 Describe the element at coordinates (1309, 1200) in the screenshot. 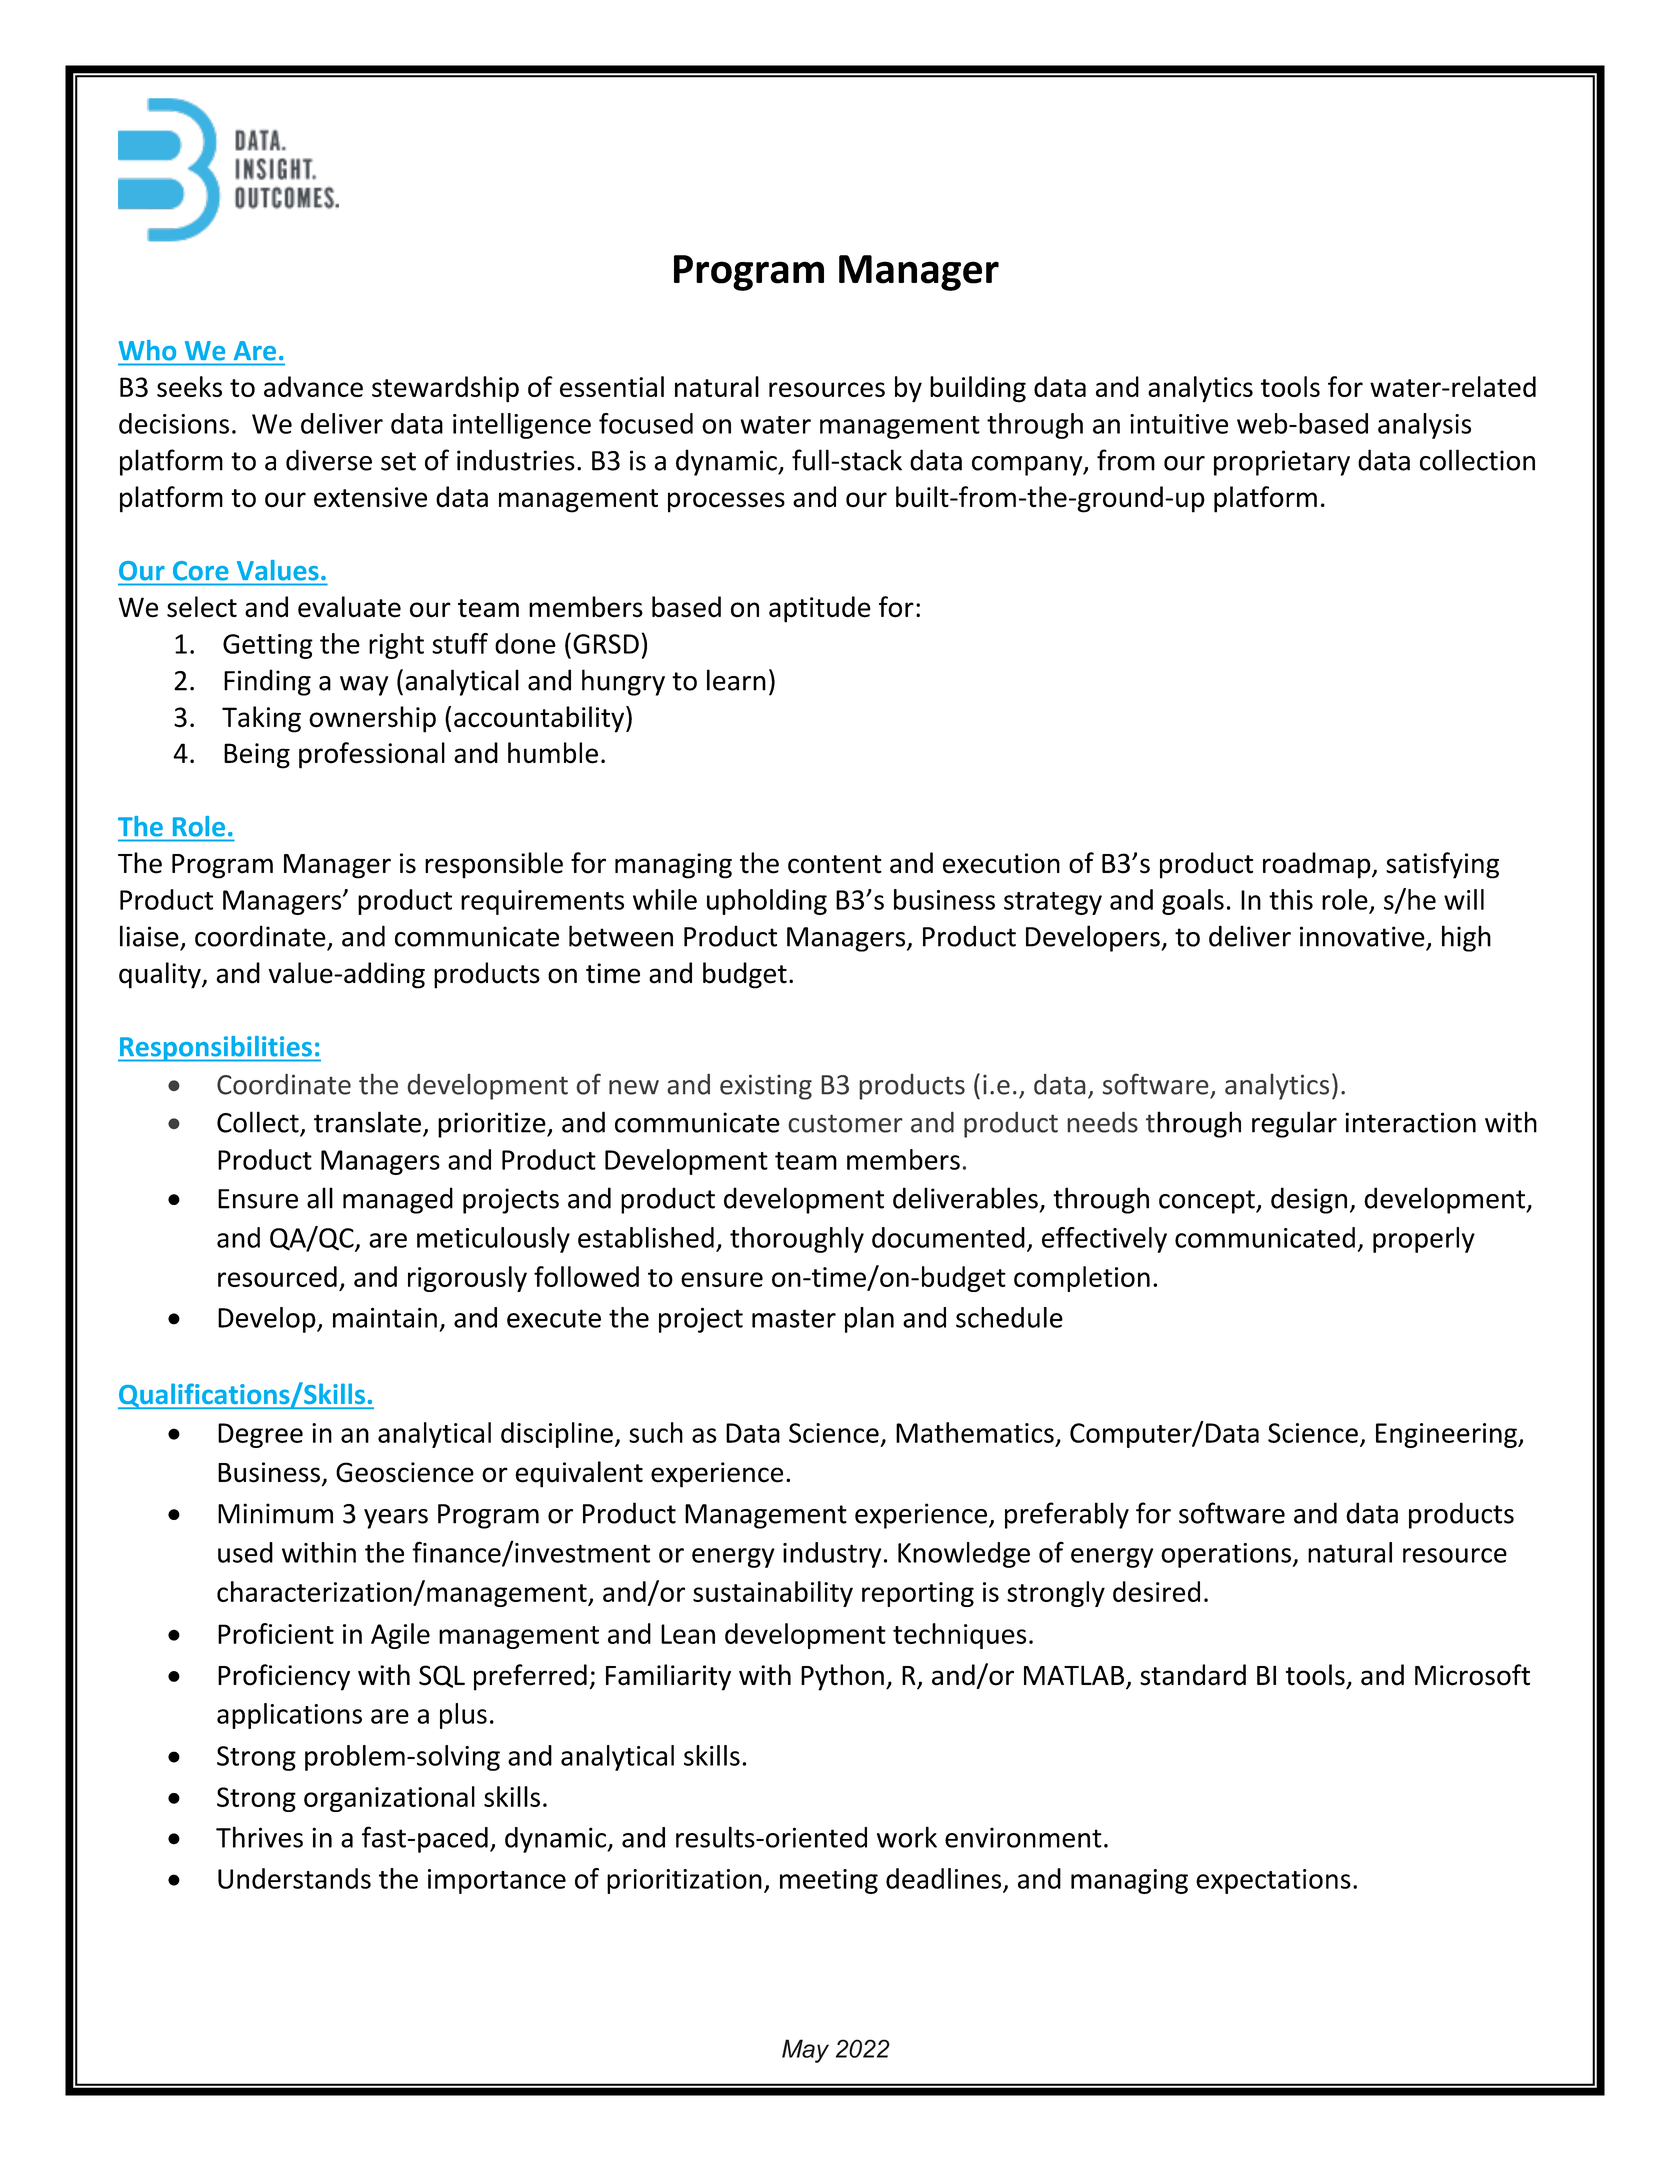

I see `design` at that location.
